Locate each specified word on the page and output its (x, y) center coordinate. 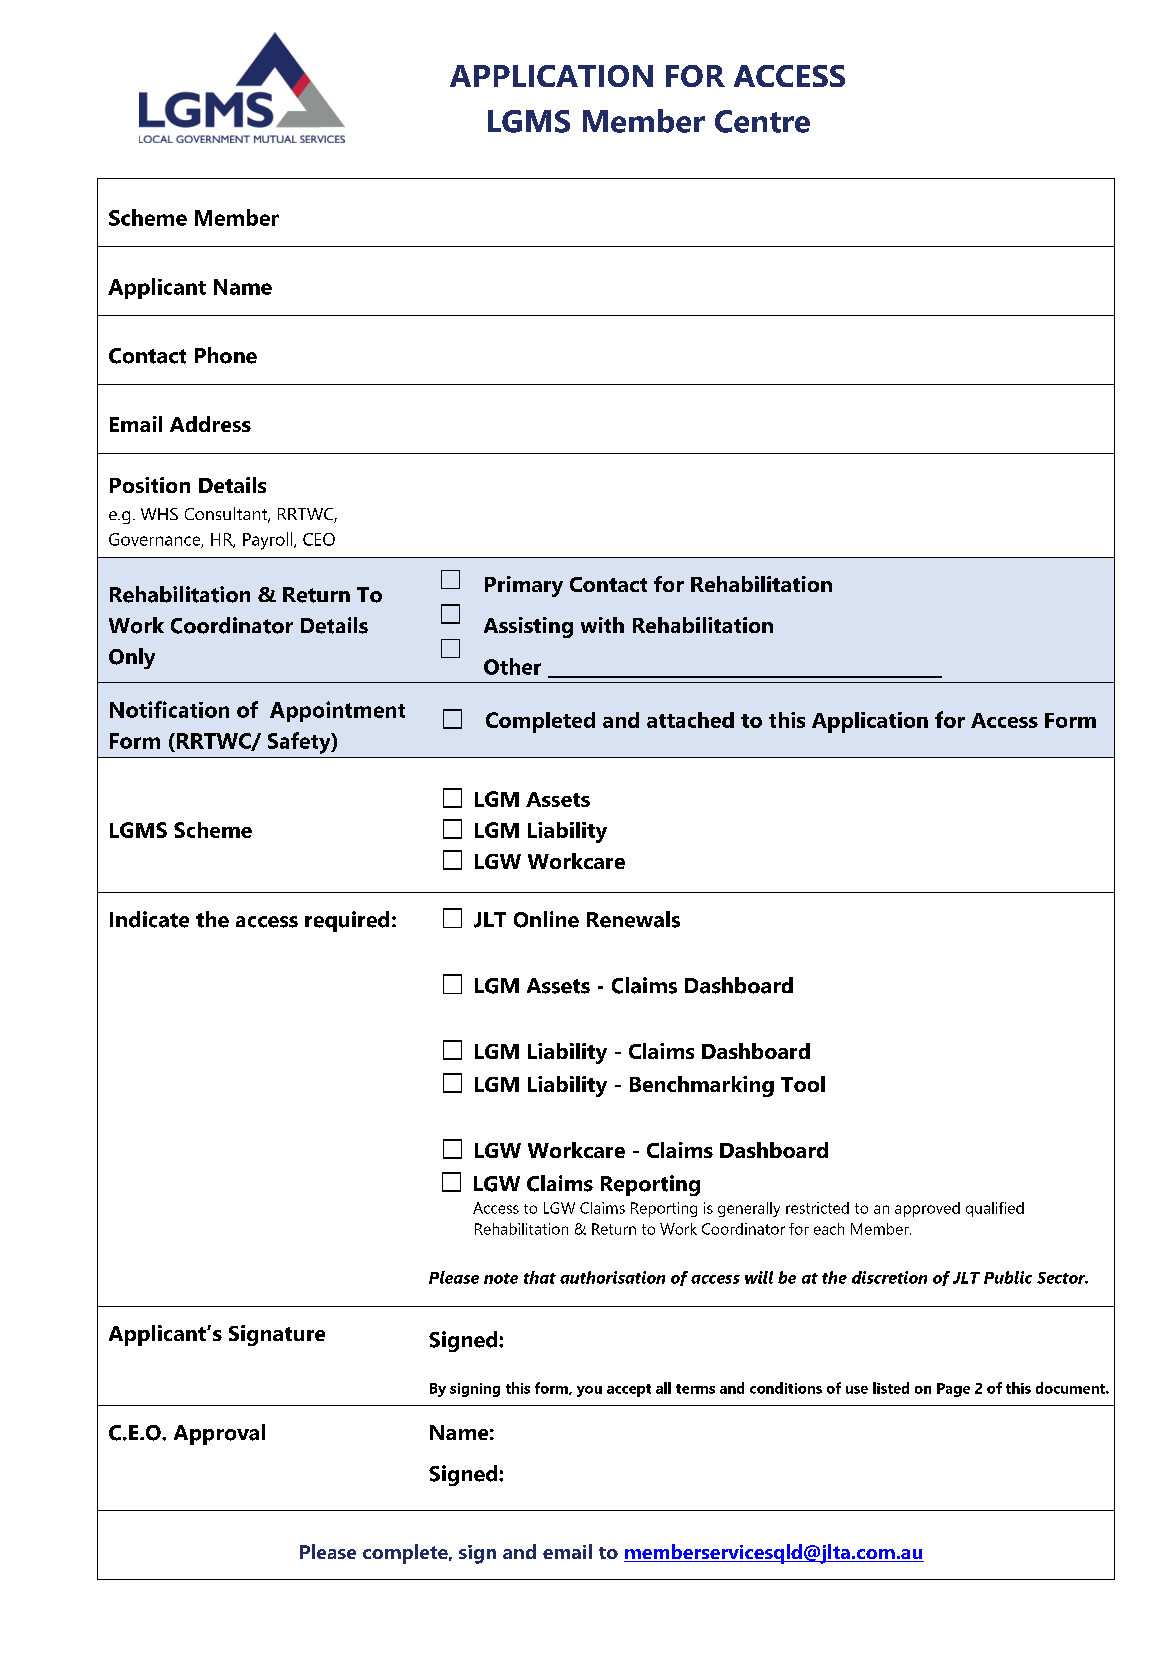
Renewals (633, 919)
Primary (524, 586)
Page (953, 1390)
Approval (219, 1434)
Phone (226, 355)
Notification (169, 709)
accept (629, 1390)
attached (690, 720)
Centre (762, 121)
